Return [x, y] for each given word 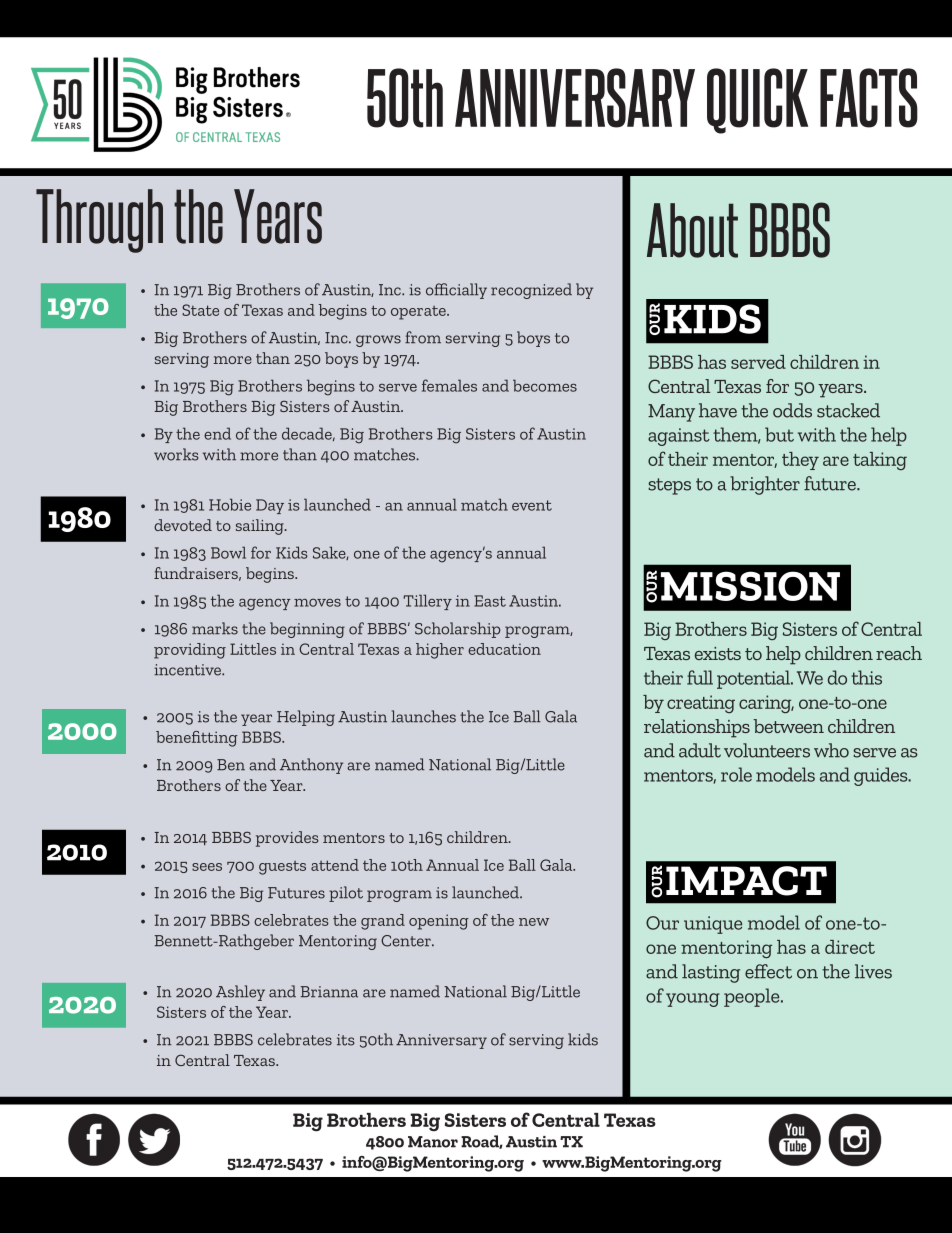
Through [99, 221]
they [800, 461]
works [176, 454]
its [345, 1040]
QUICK [757, 101]
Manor [433, 1142]
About [692, 230]
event [532, 505]
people [753, 997]
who [831, 750]
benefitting [197, 739]
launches [423, 716]
